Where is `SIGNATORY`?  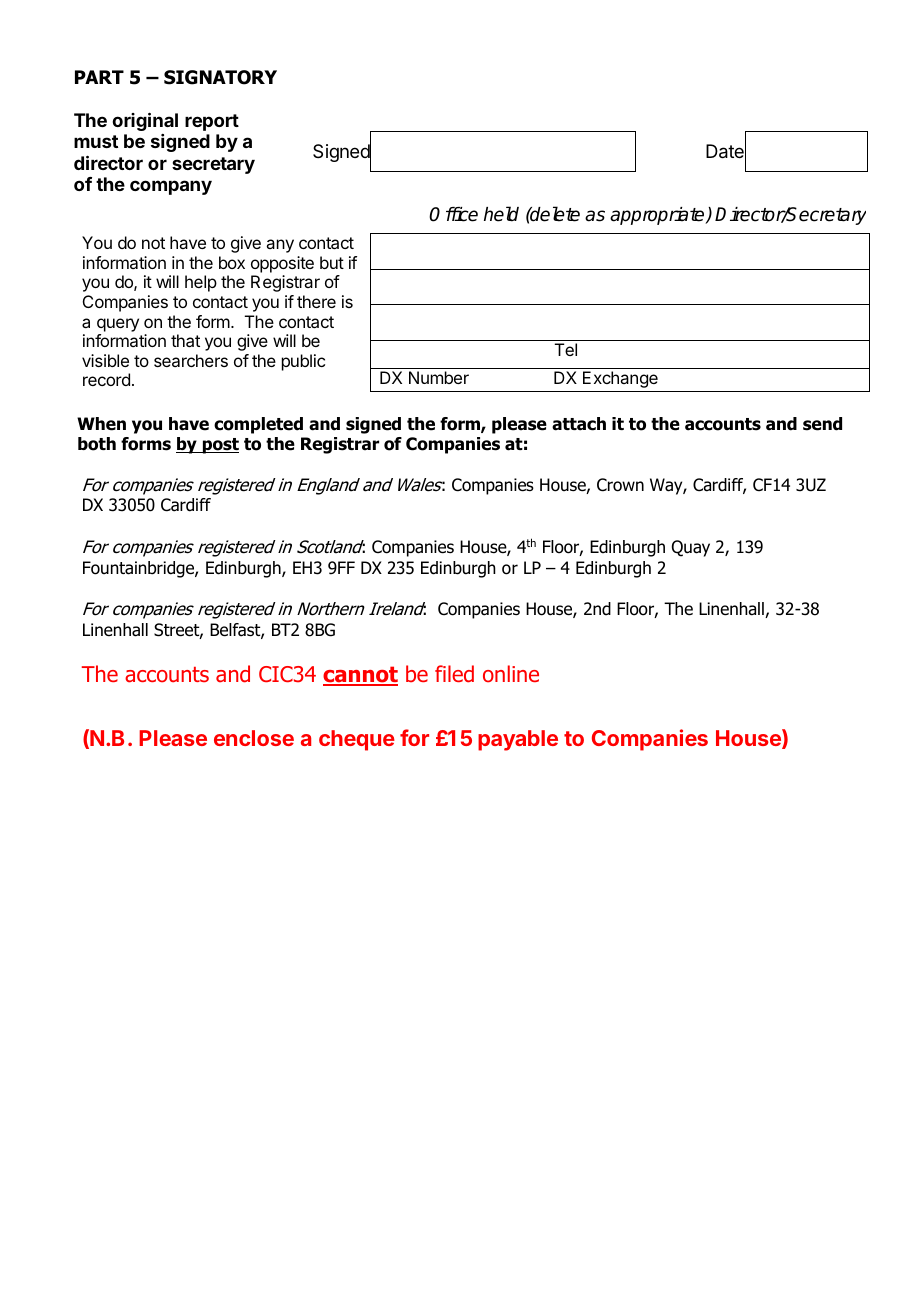
SIGNATORY is located at coordinates (220, 77).
